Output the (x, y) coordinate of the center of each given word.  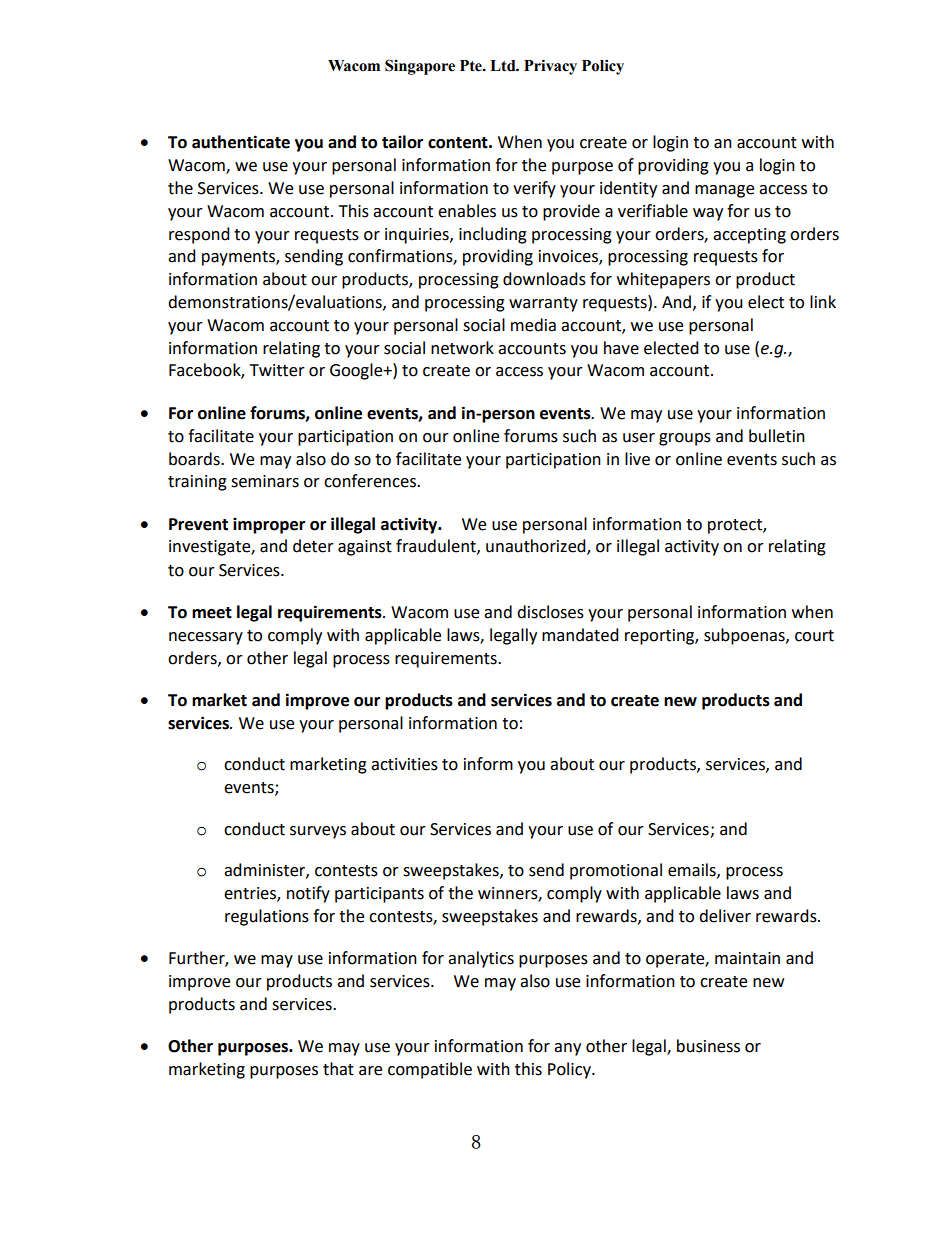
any (567, 1049)
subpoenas (745, 636)
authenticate (241, 142)
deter (313, 546)
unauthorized (537, 547)
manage (724, 191)
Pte (472, 66)
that (338, 1069)
